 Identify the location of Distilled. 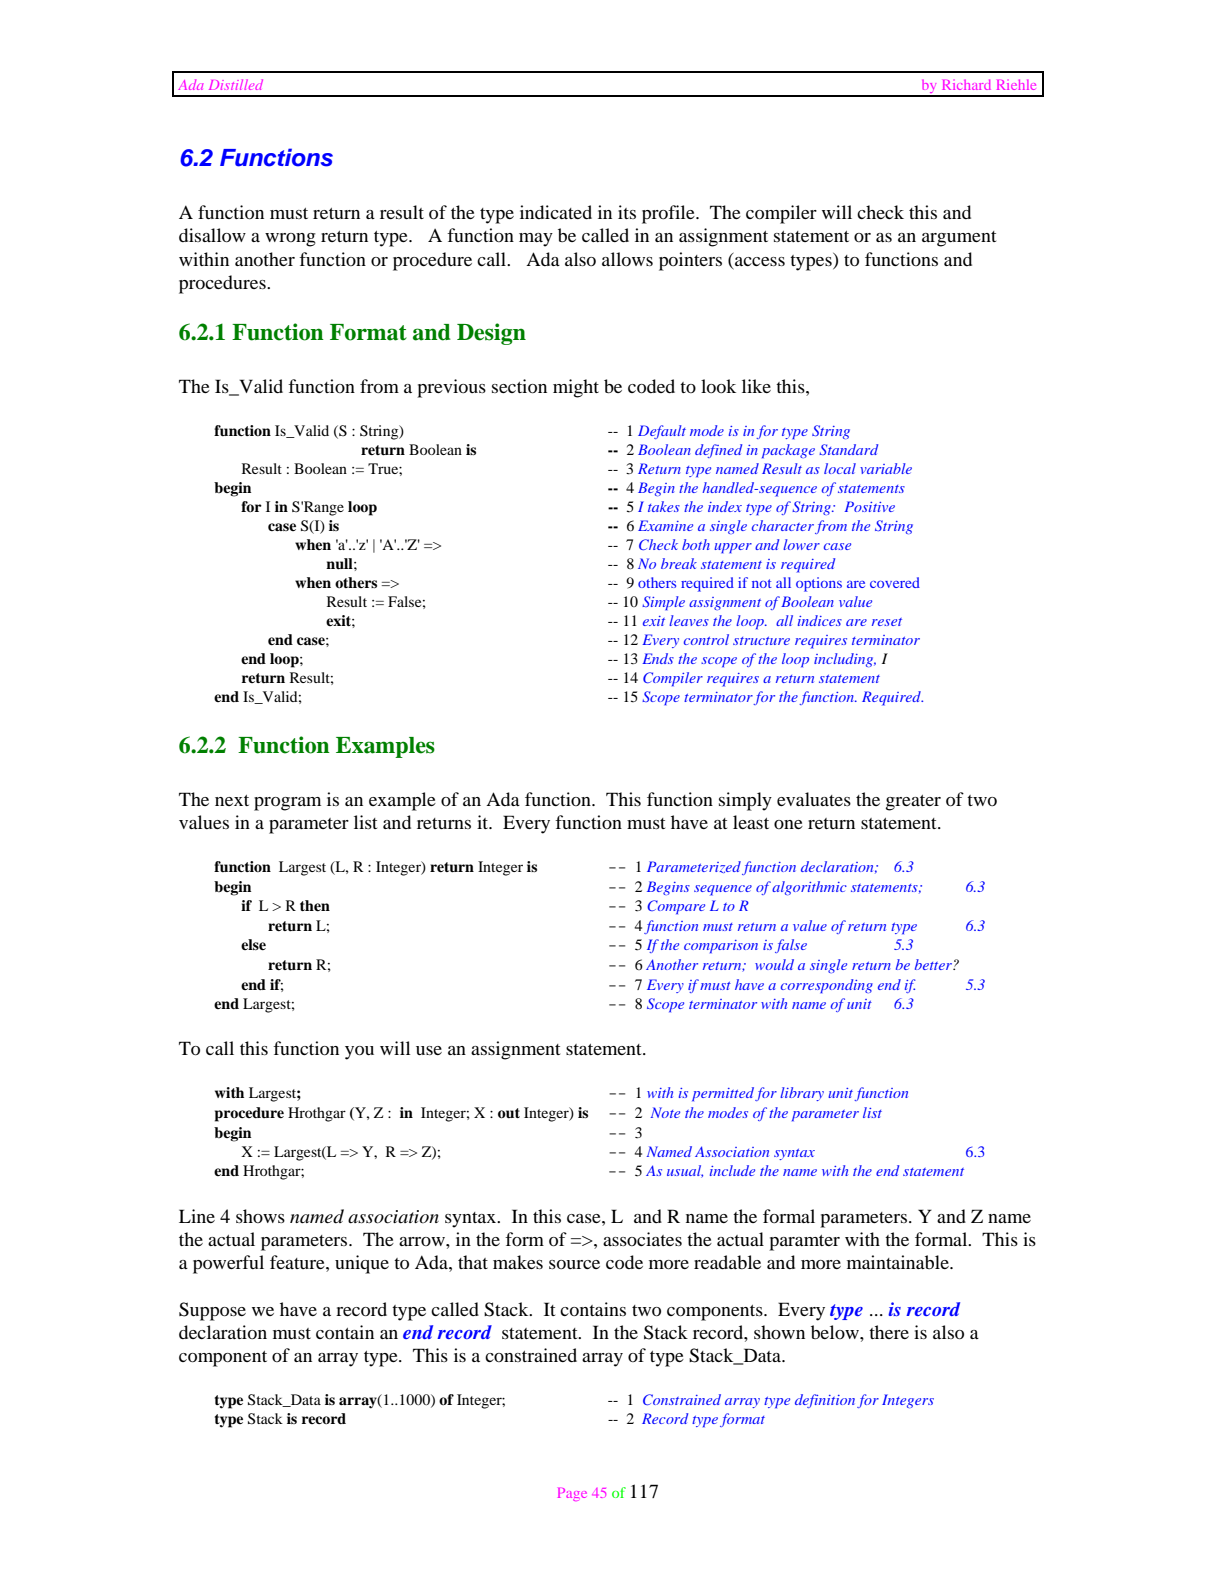
(236, 84).
